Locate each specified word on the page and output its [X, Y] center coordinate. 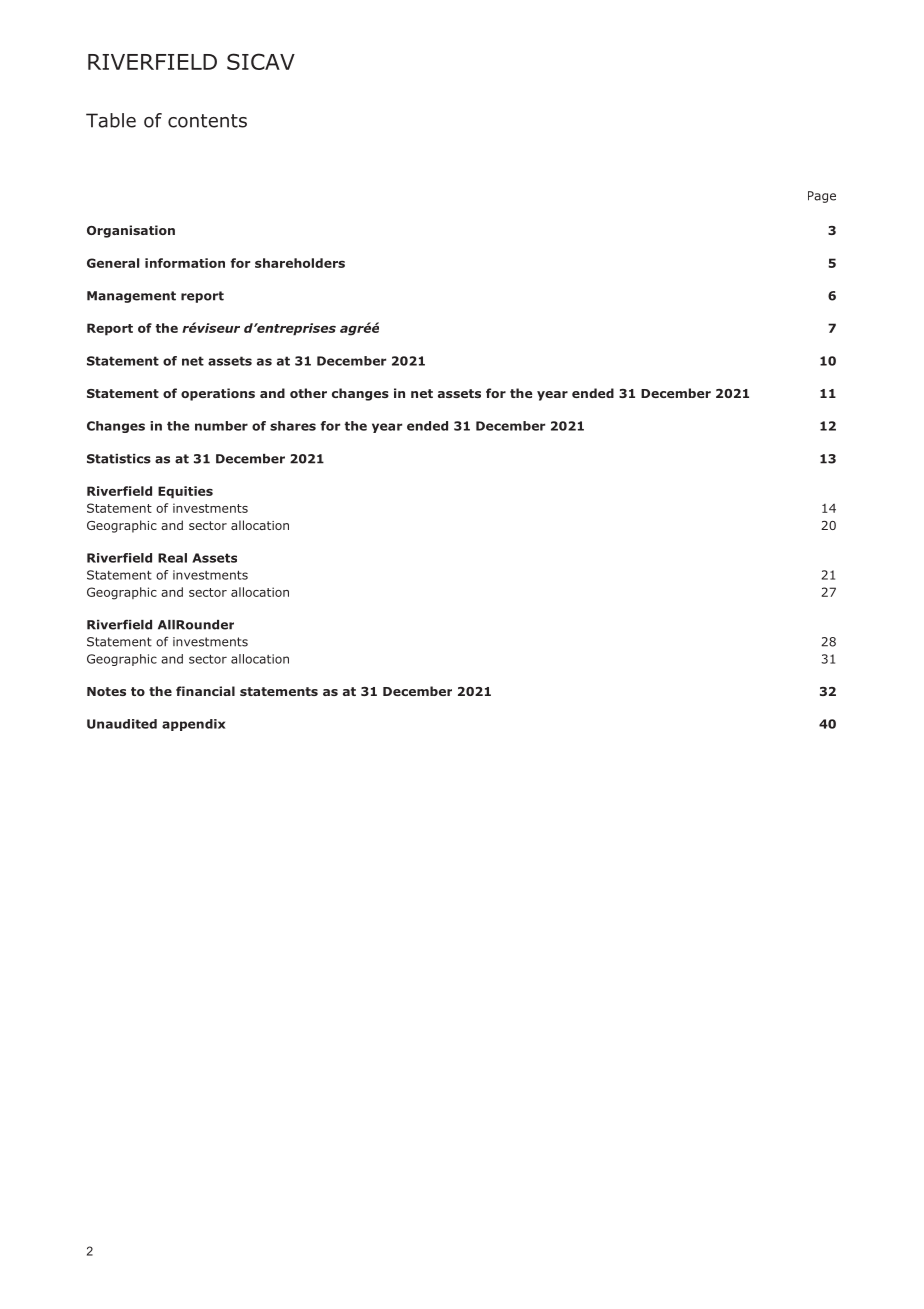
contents [207, 121]
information [185, 263]
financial [205, 691]
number [221, 426]
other [308, 393]
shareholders [300, 263]
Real [172, 558]
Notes [106, 691]
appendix [194, 725]
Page [822, 197]
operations [218, 394]
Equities [185, 492]
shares [293, 426]
